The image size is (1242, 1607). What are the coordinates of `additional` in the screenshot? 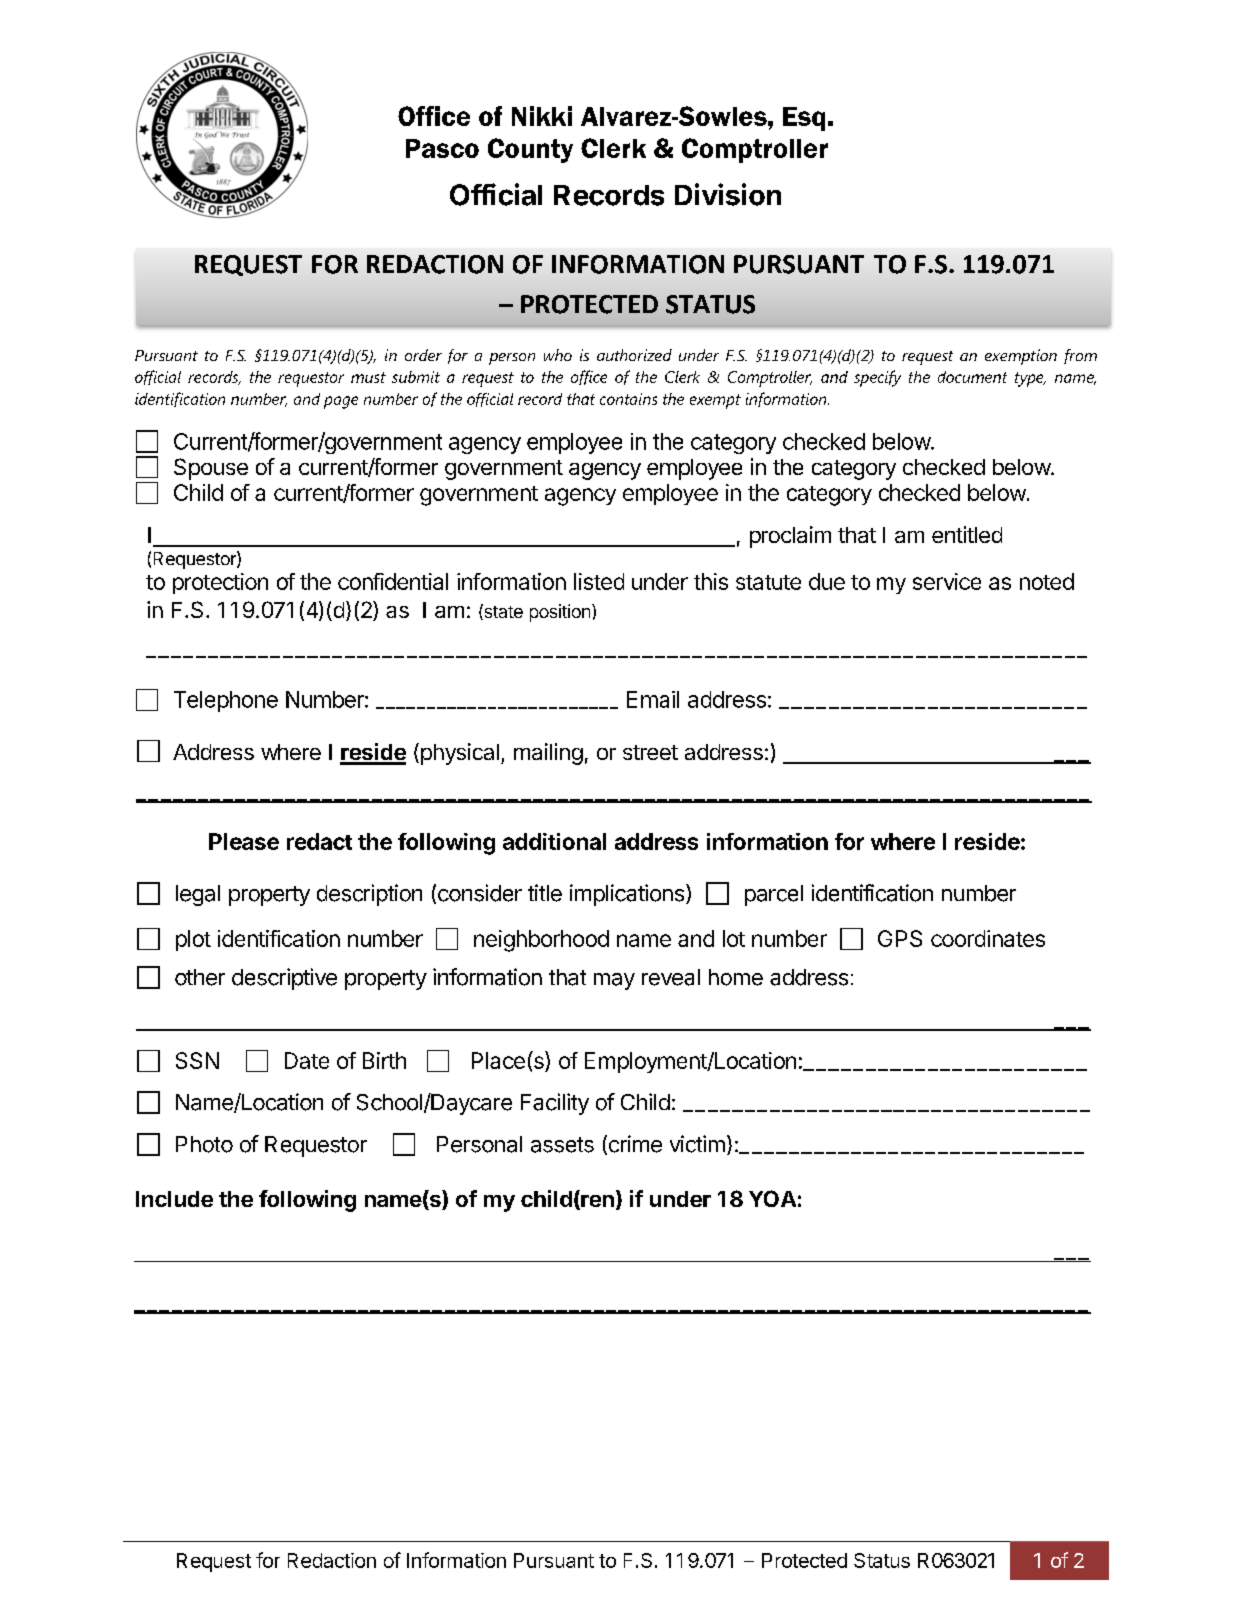 It's located at (554, 841).
